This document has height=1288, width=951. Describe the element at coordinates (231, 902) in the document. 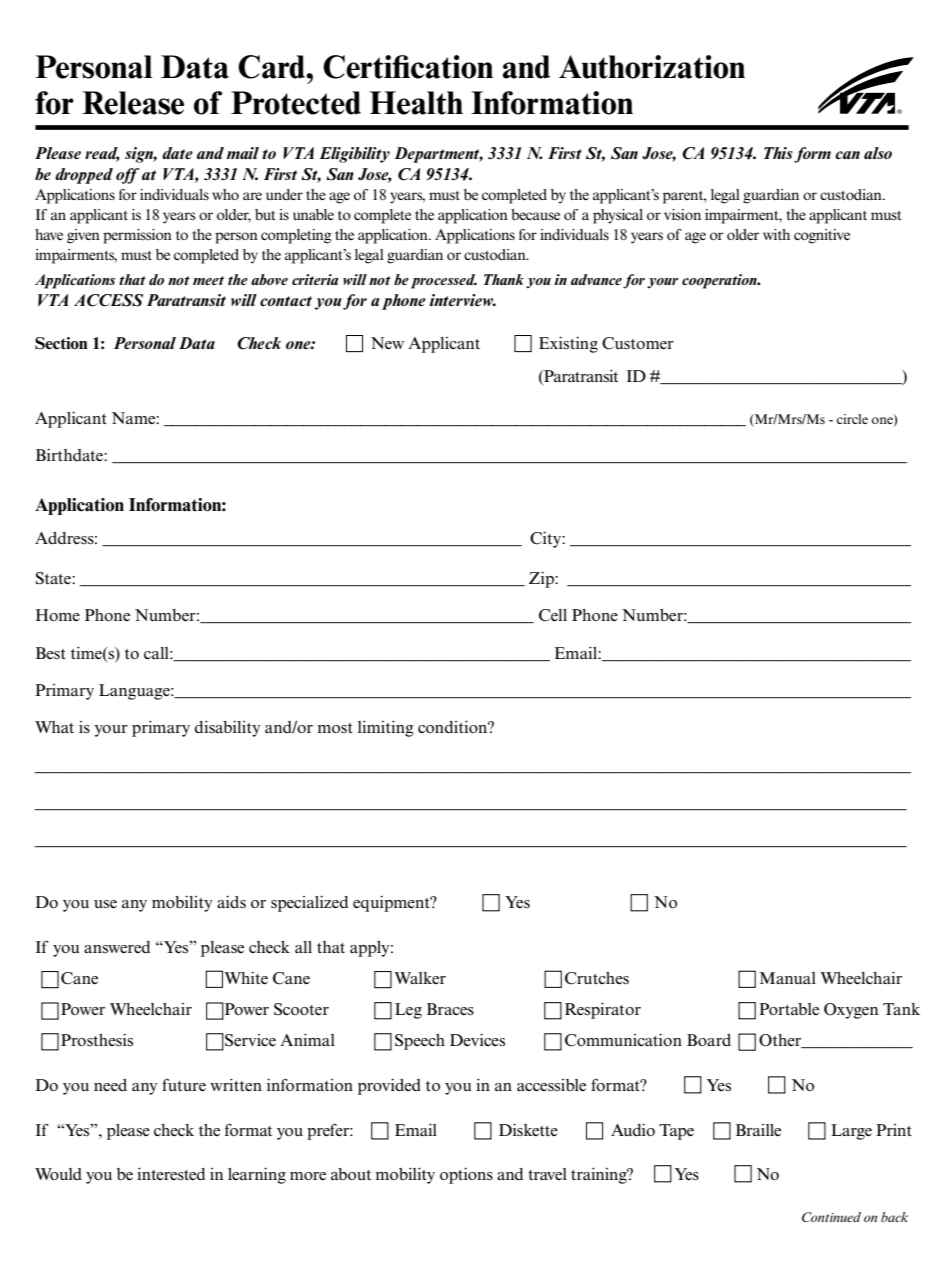

I see `aids` at that location.
